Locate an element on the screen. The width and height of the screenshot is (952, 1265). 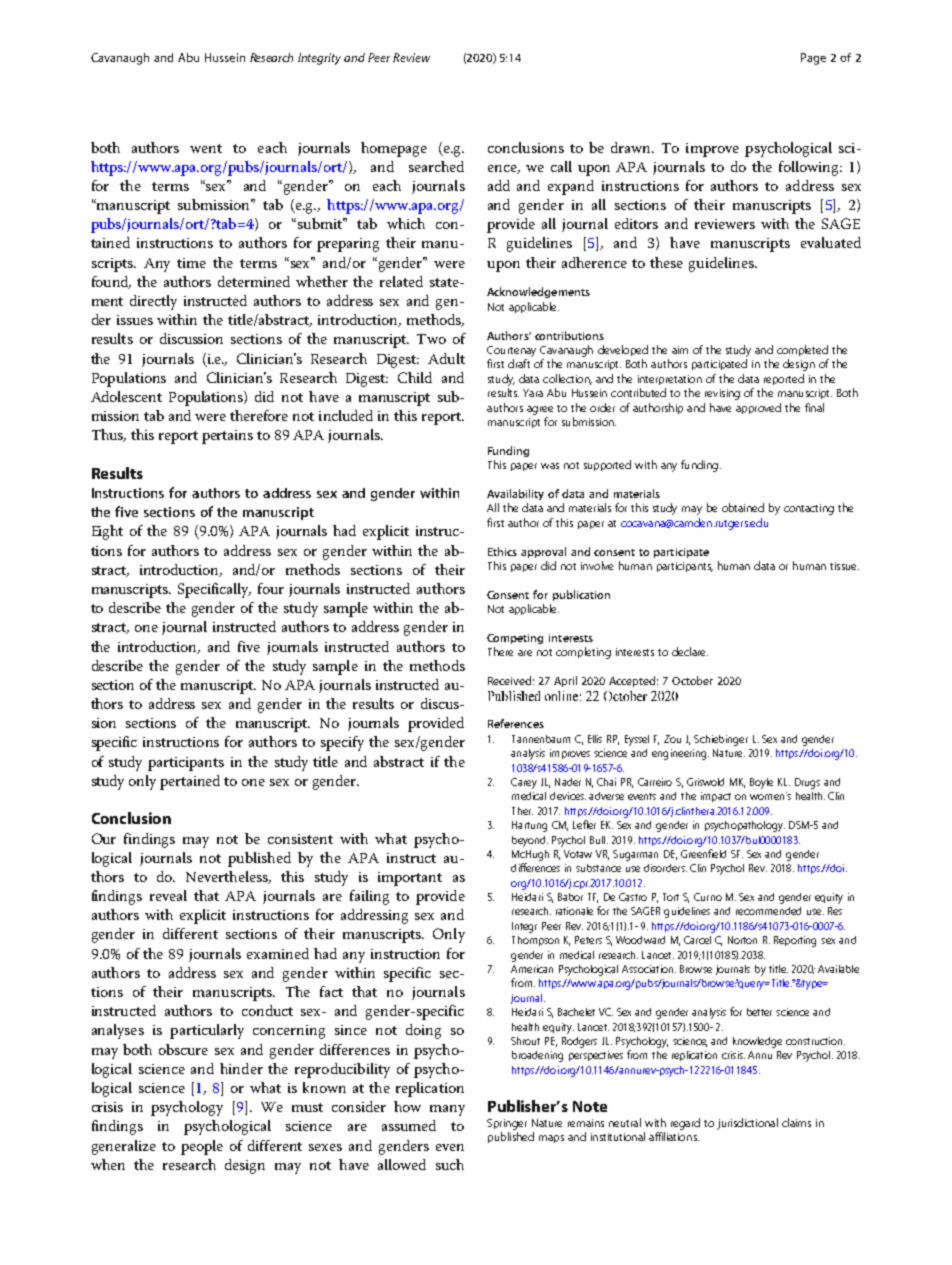
pertains is located at coordinates (227, 437).
